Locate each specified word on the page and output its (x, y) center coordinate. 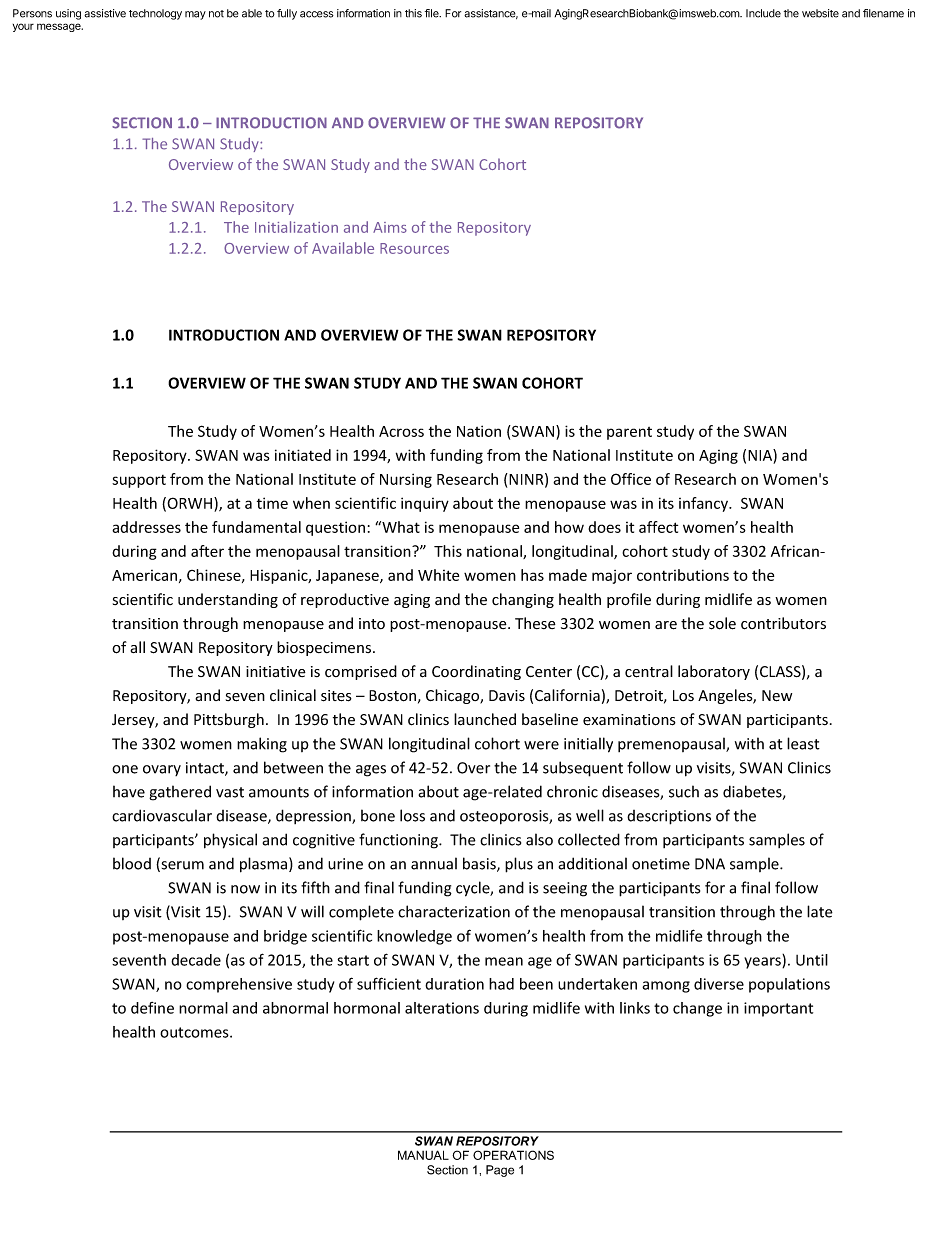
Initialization (296, 227)
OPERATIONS (513, 1155)
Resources (414, 248)
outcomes (195, 1032)
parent (629, 433)
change (697, 1009)
